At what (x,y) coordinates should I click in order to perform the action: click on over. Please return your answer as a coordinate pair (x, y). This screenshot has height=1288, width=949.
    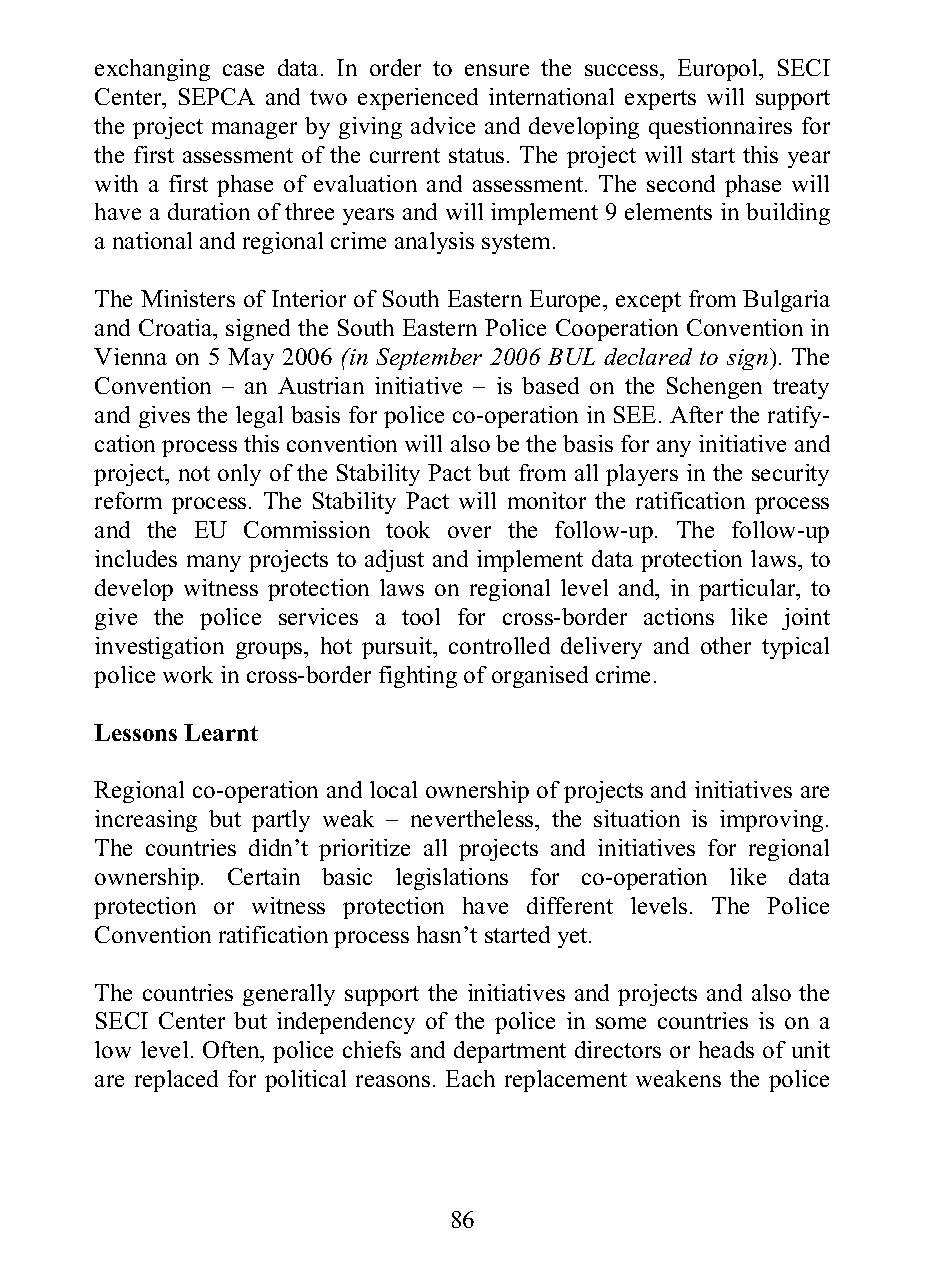
    Looking at the image, I should click on (469, 532).
